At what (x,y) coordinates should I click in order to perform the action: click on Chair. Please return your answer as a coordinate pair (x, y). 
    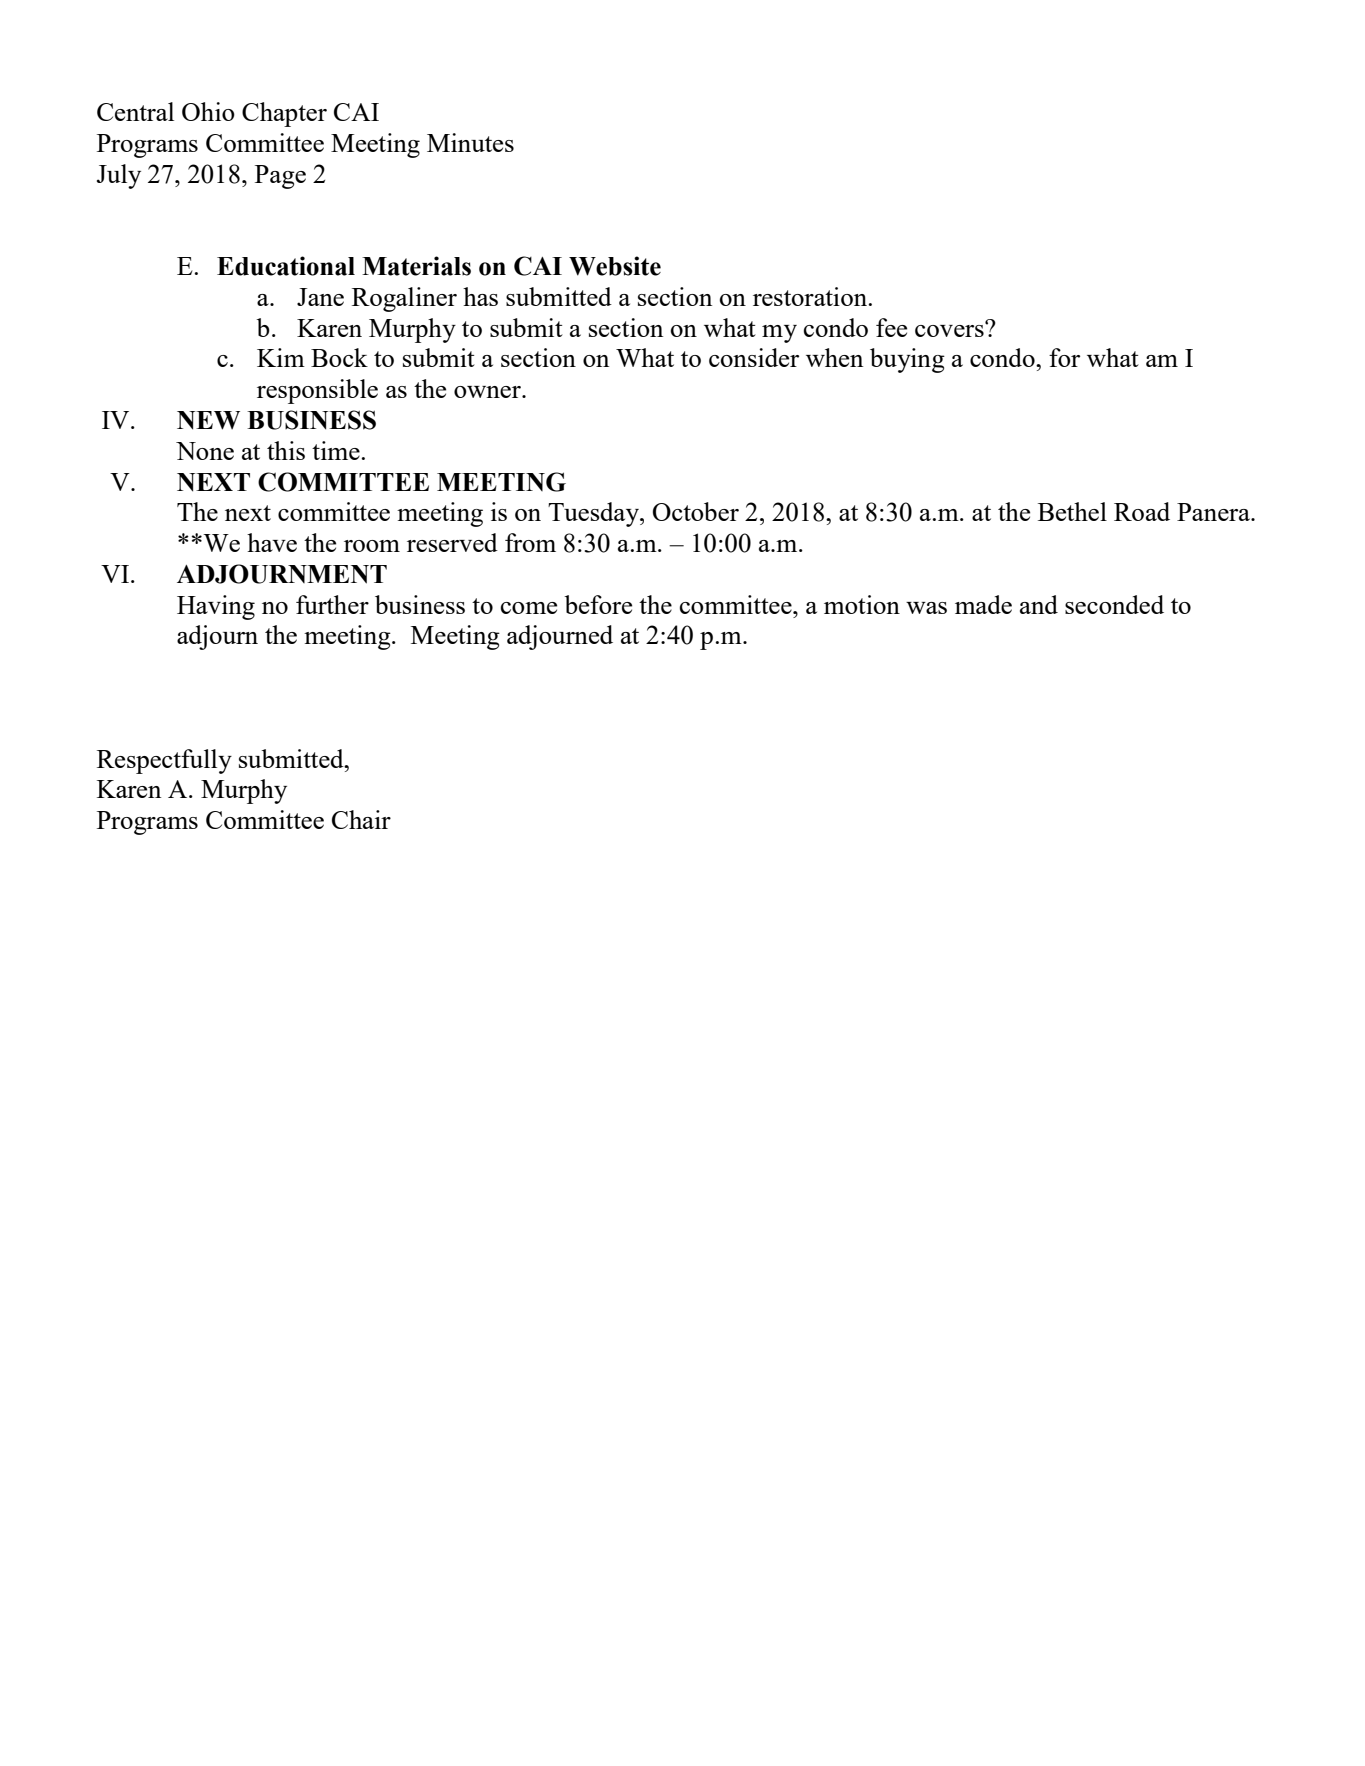
    Looking at the image, I should click on (361, 819).
